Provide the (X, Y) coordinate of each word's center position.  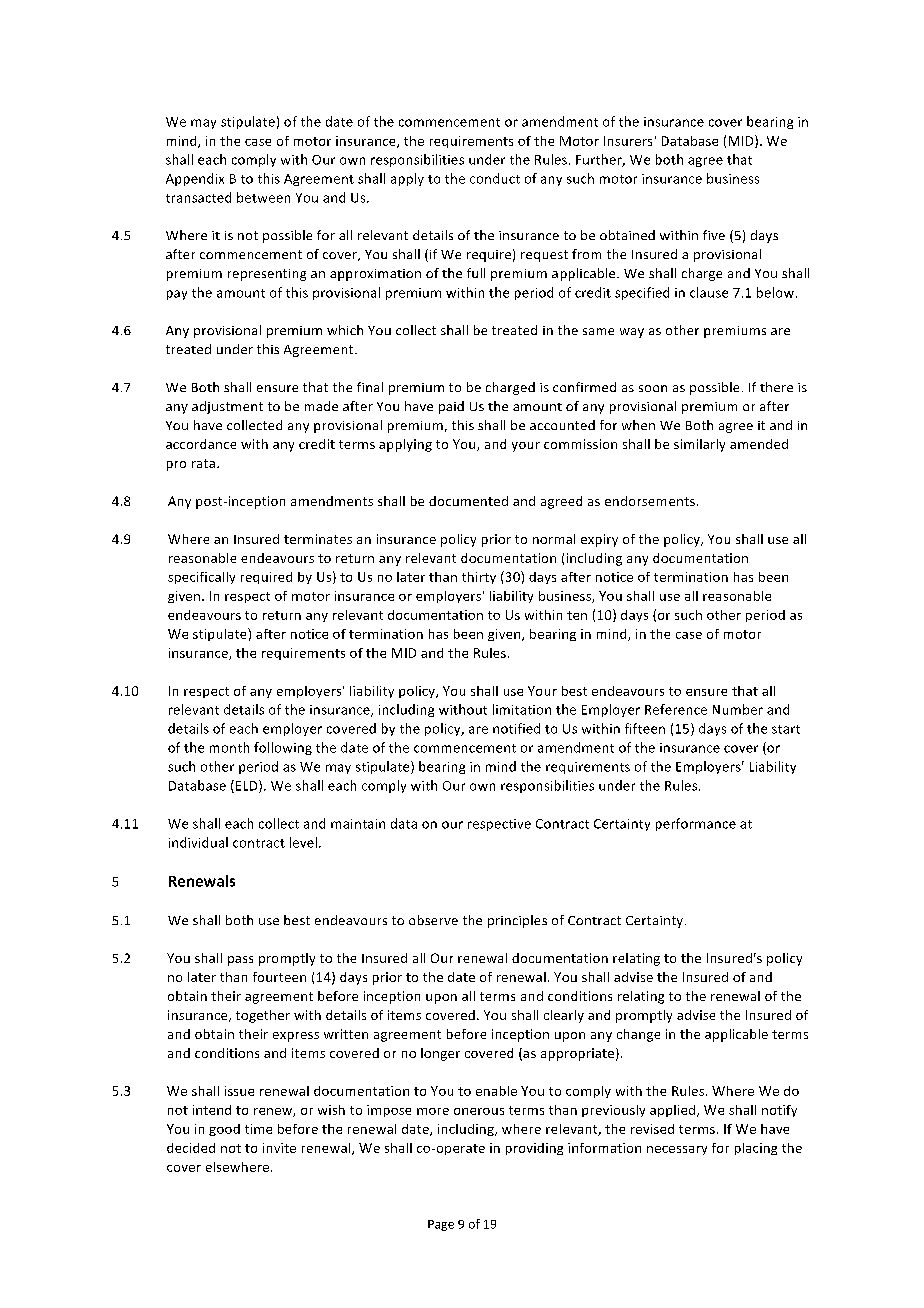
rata (205, 463)
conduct (495, 178)
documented (468, 501)
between (263, 197)
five (714, 235)
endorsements (650, 501)
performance (696, 824)
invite (279, 1148)
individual (198, 842)
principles (517, 921)
